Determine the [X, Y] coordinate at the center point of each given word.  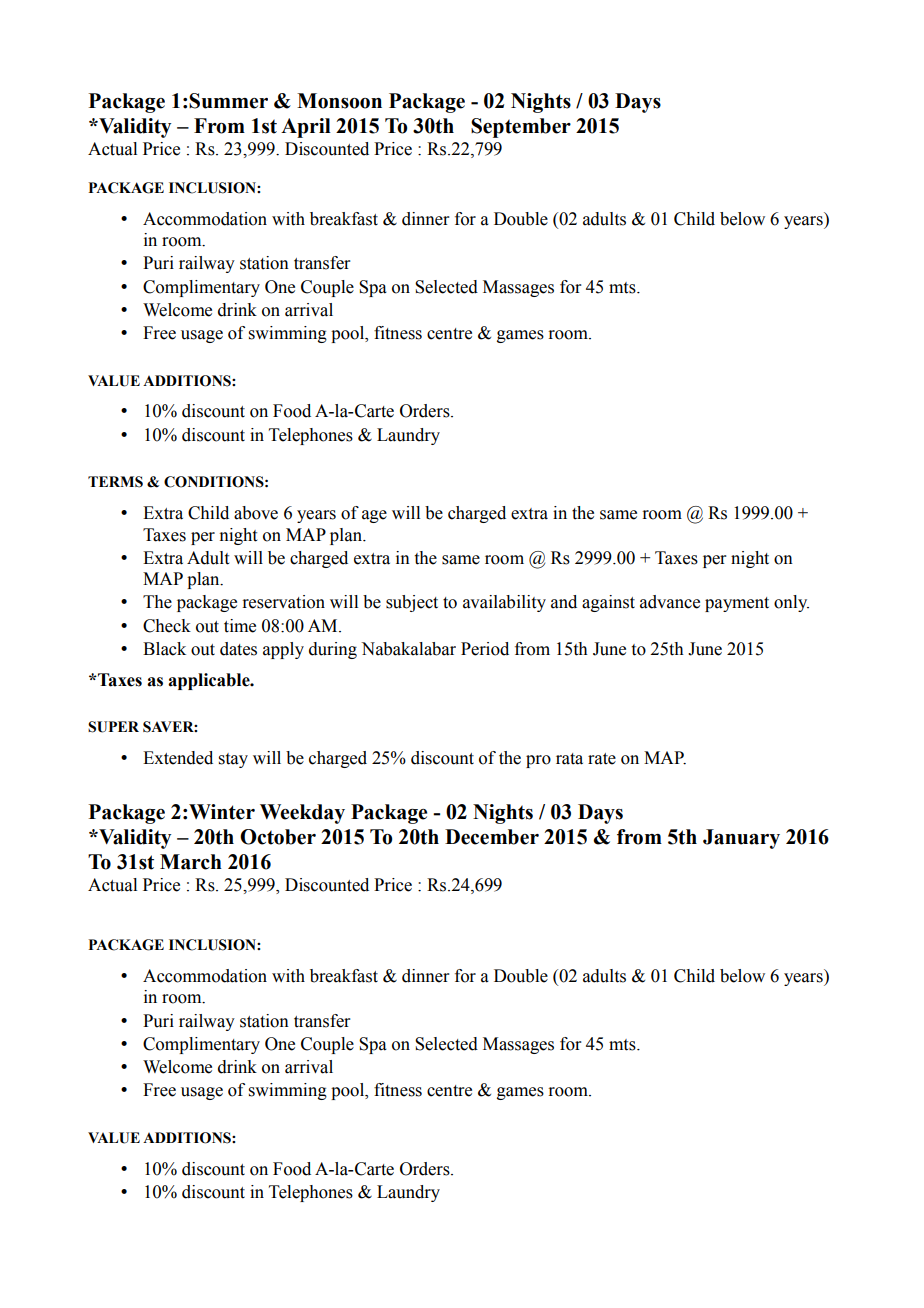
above [256, 513]
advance [670, 602]
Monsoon [339, 101]
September [521, 128]
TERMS [115, 482]
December [492, 837]
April [306, 128]
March [191, 862]
